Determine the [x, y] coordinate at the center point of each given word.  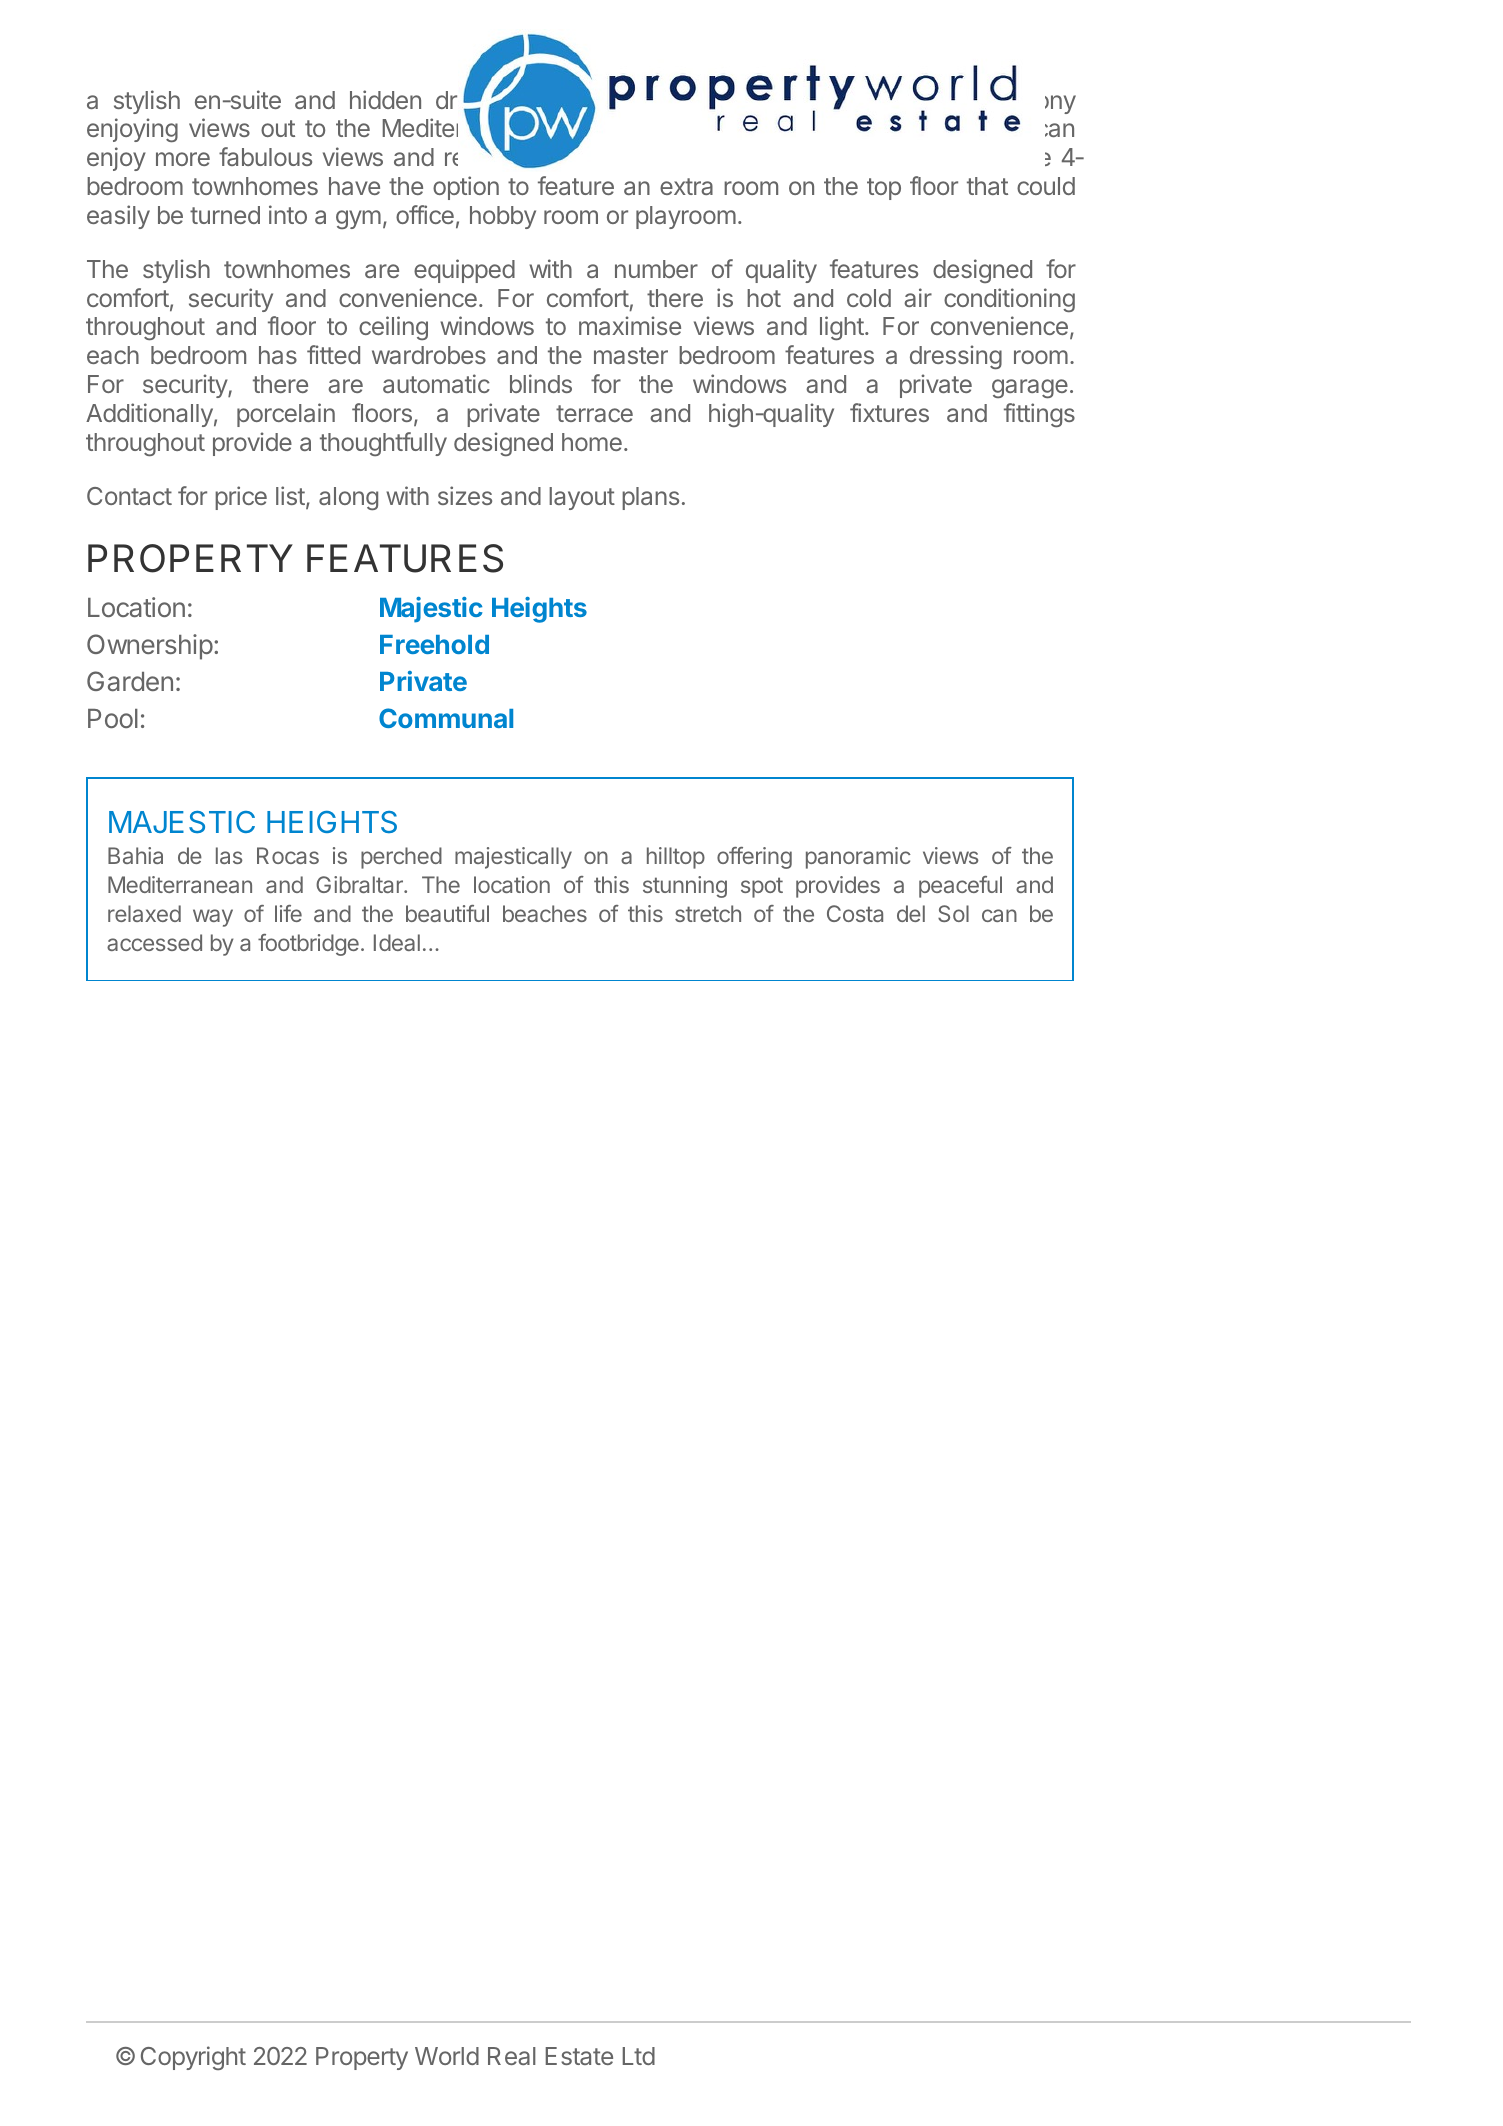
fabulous [265, 156]
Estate [579, 2056]
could [1046, 186]
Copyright [193, 2058]
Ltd [639, 2056]
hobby [503, 217]
